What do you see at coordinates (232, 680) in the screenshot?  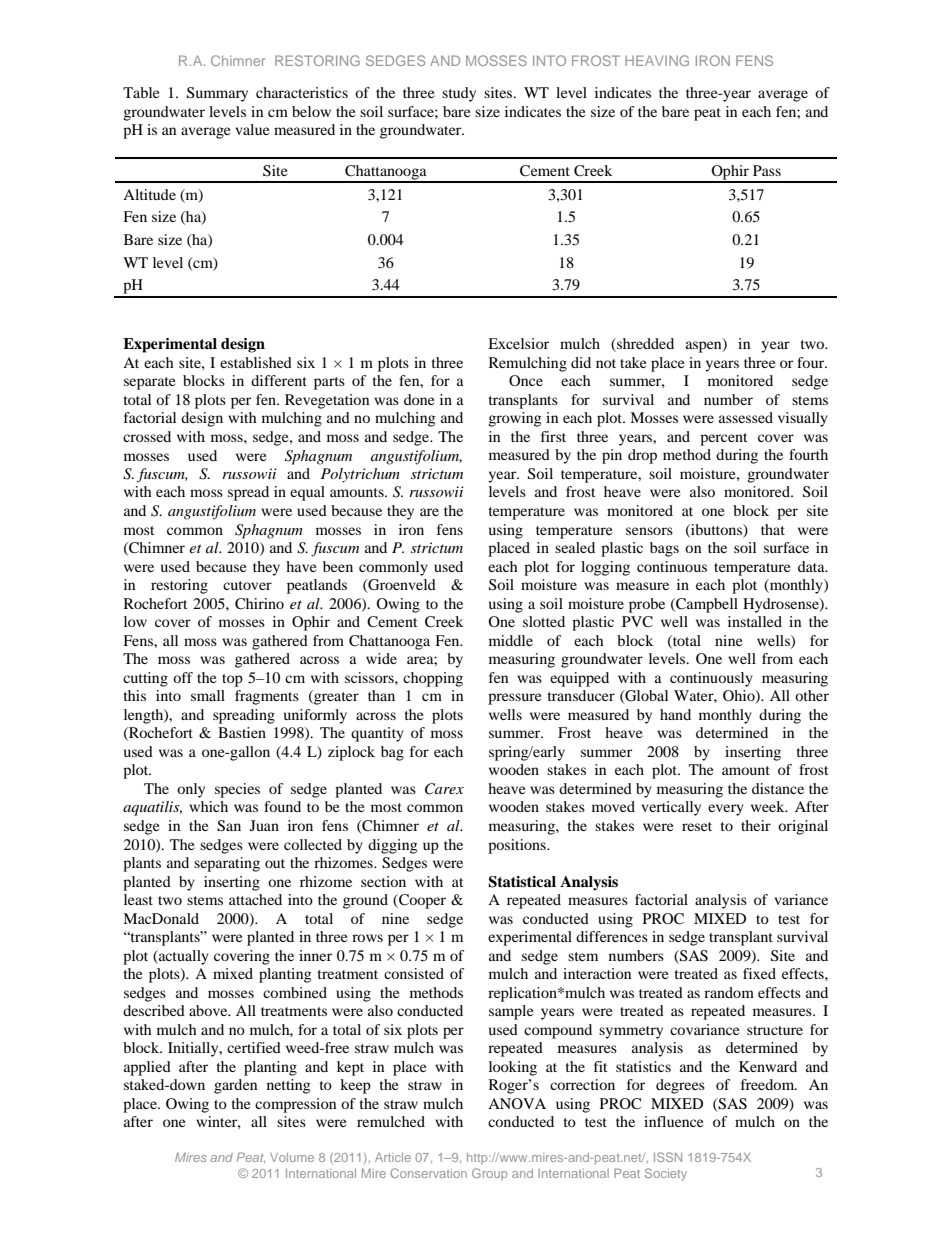 I see `top` at bounding box center [232, 680].
